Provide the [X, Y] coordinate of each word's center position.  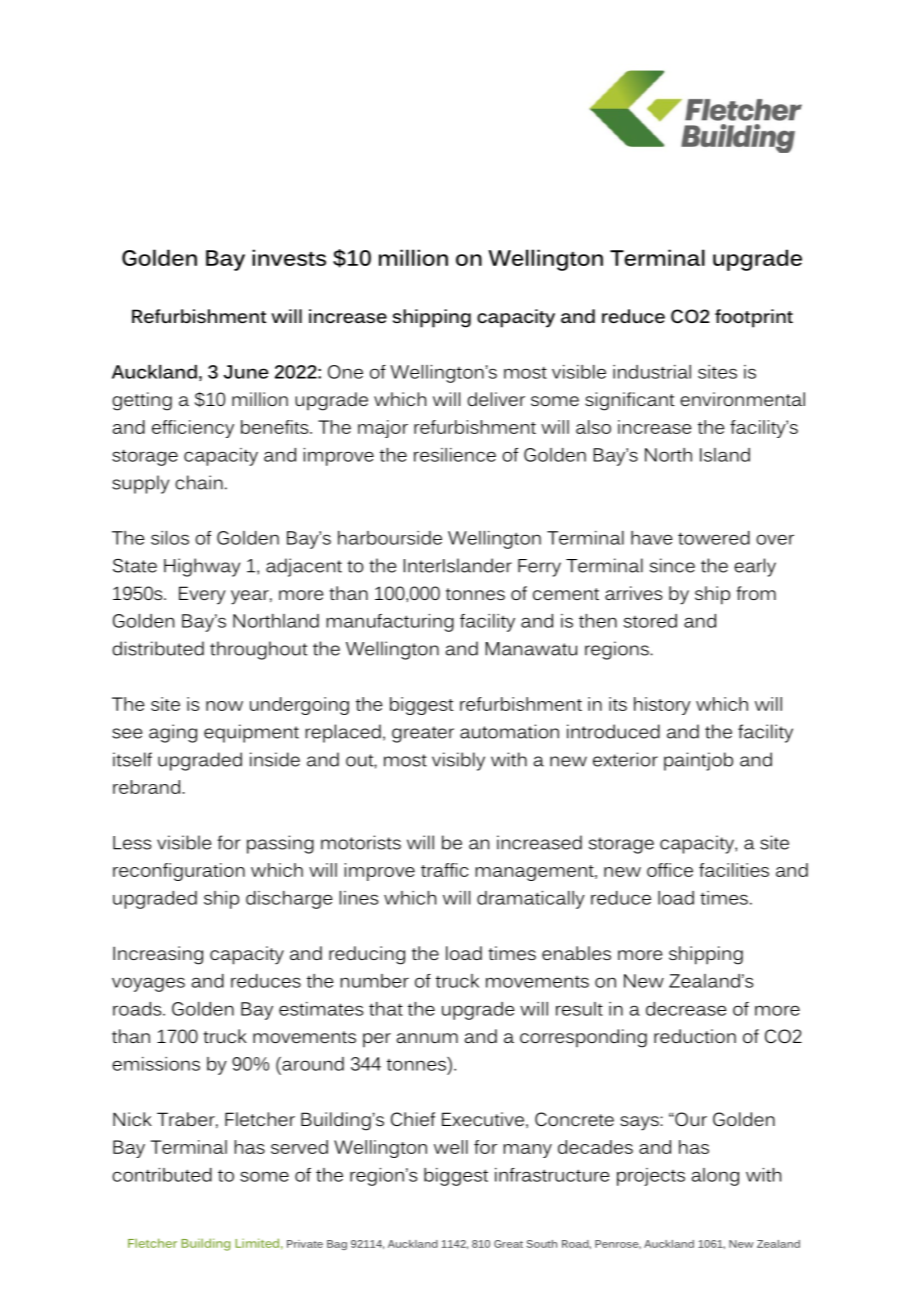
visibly [458, 761]
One [345, 372]
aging [173, 733]
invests [289, 257]
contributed [162, 1175]
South [542, 1244]
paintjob [698, 761]
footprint [754, 318]
